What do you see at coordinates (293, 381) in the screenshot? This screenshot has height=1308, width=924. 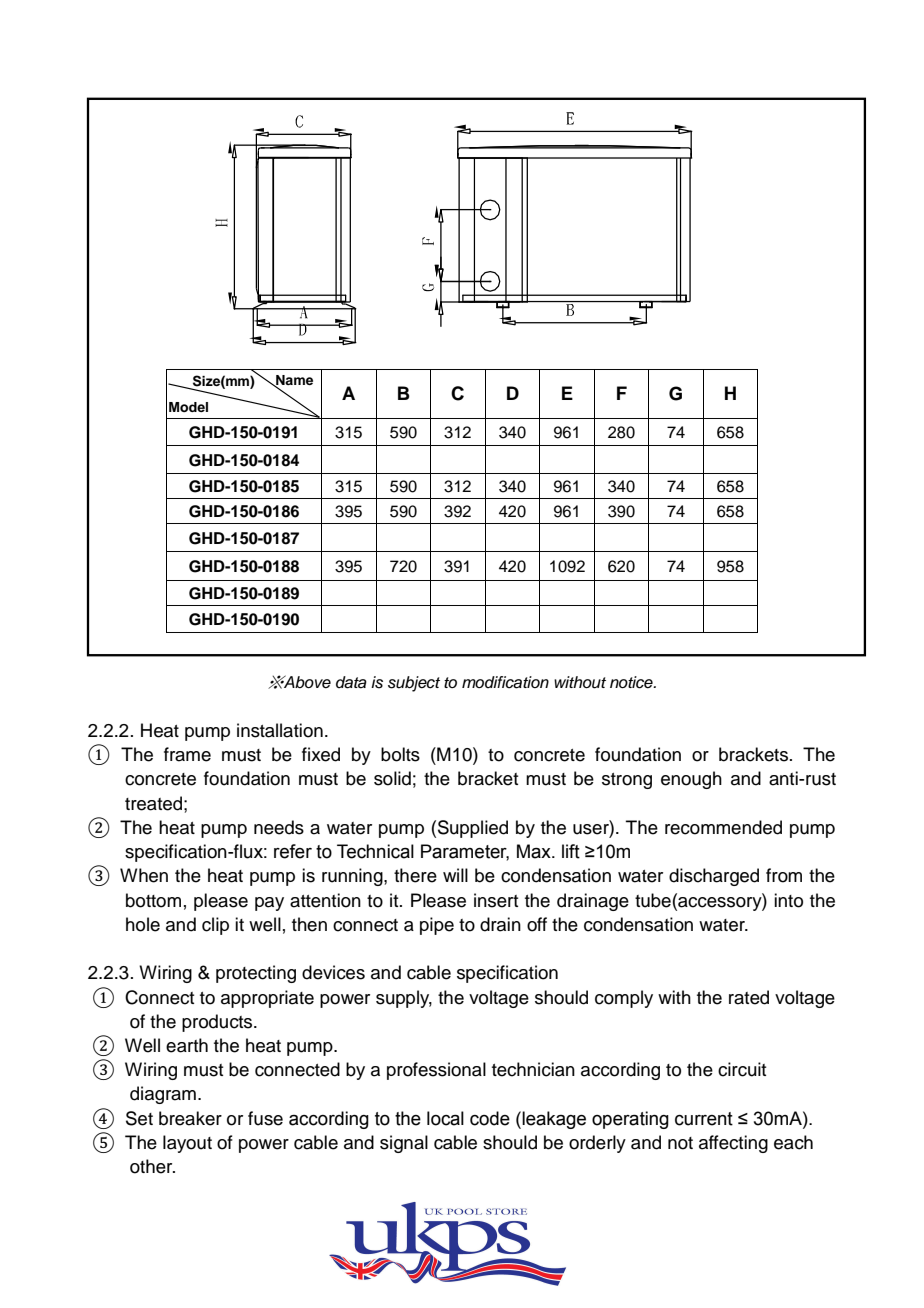 I see `Name` at bounding box center [293, 381].
